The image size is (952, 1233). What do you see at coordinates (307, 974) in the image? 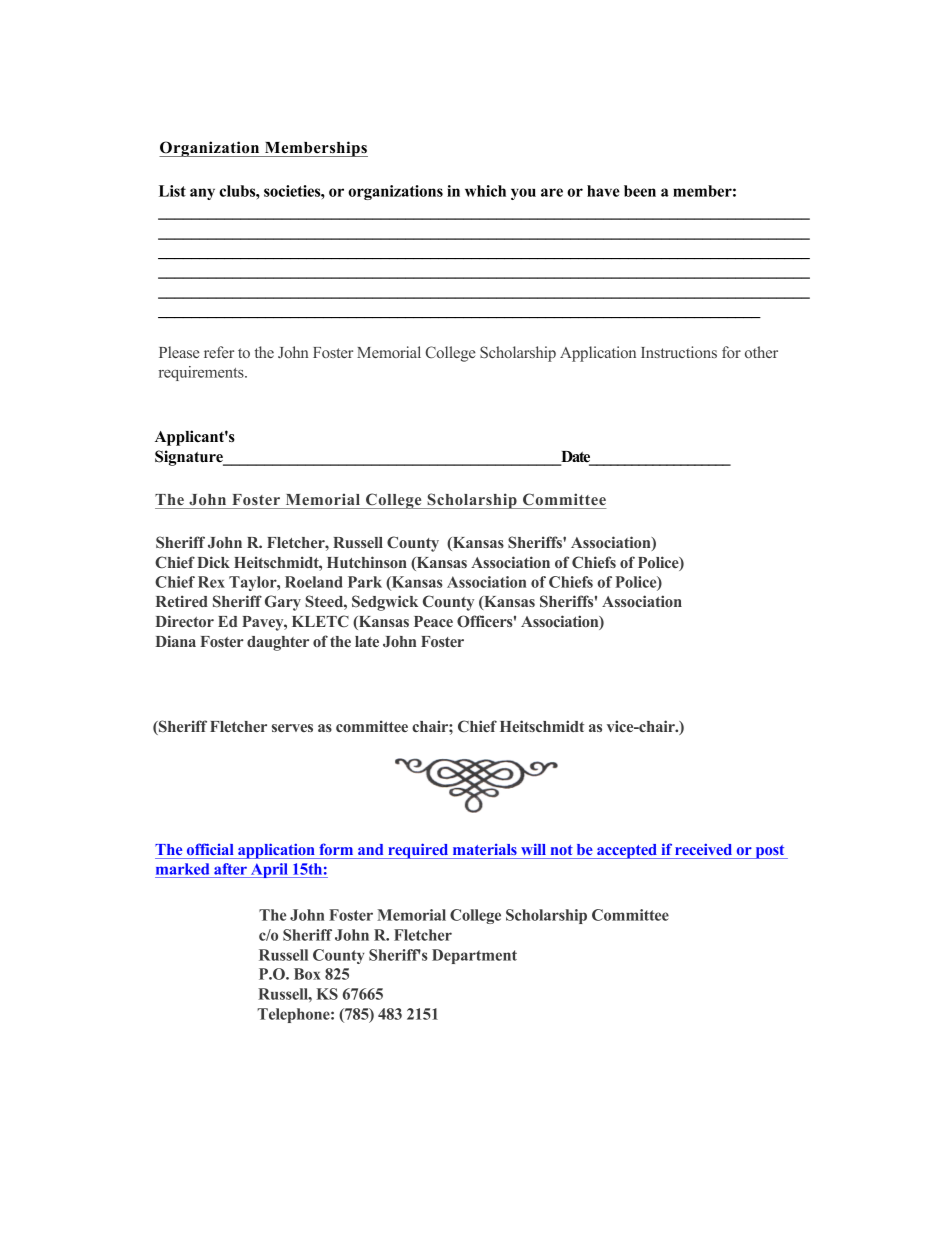
I see `Box` at bounding box center [307, 974].
